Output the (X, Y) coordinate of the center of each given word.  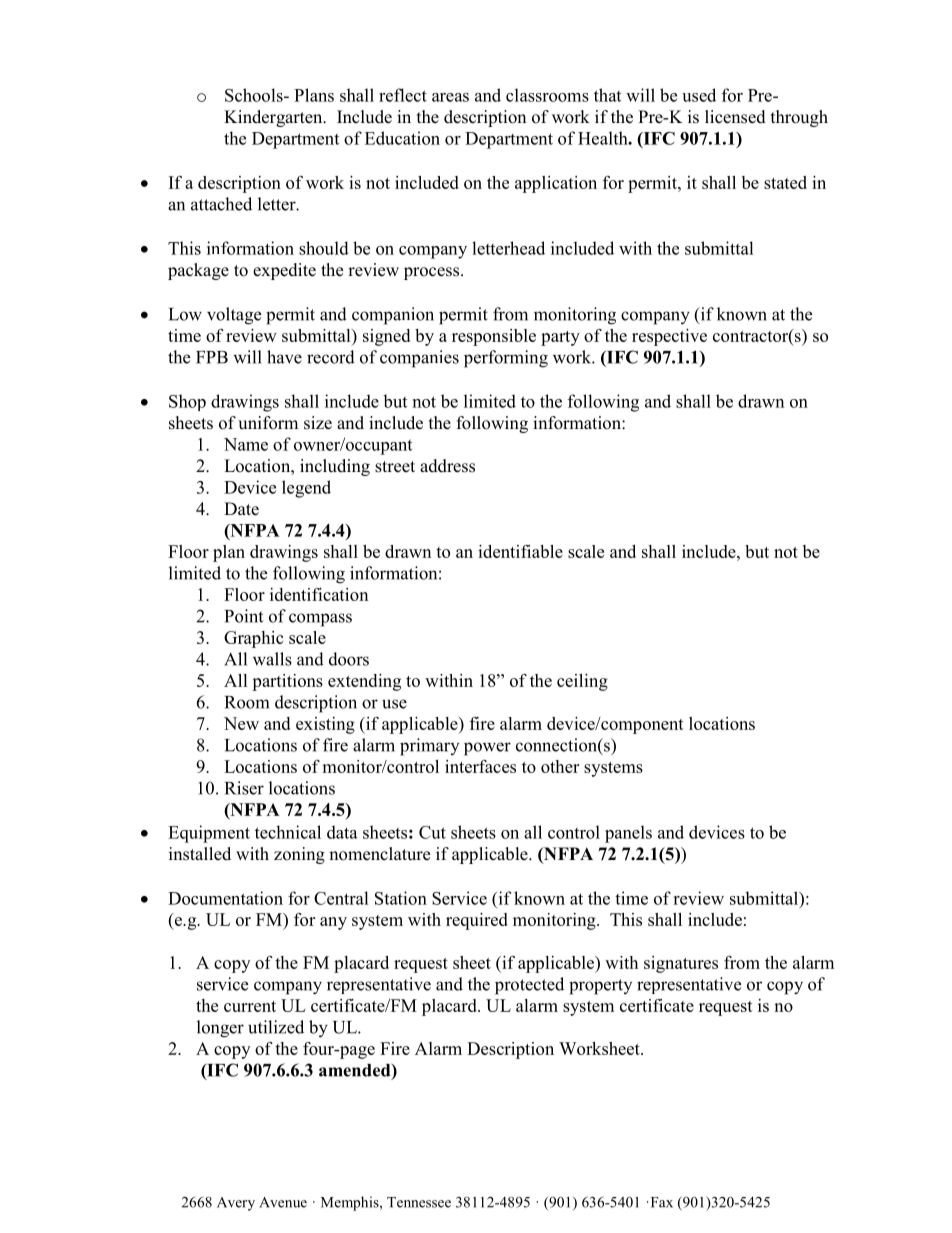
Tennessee (419, 1202)
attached (221, 204)
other (560, 766)
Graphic (253, 639)
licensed (735, 117)
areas (450, 97)
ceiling (582, 682)
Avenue (283, 1202)
